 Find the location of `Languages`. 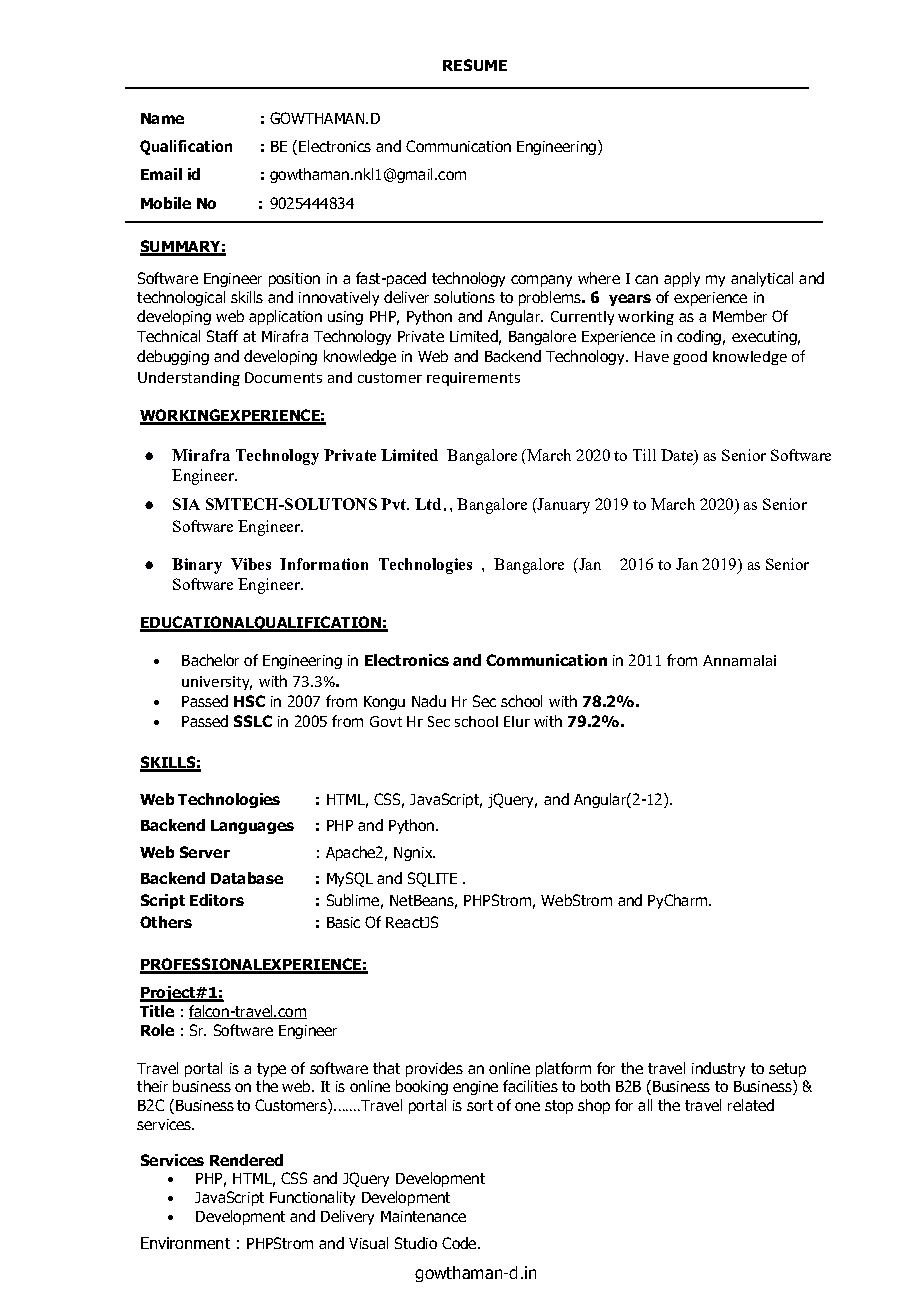

Languages is located at coordinates (252, 827).
